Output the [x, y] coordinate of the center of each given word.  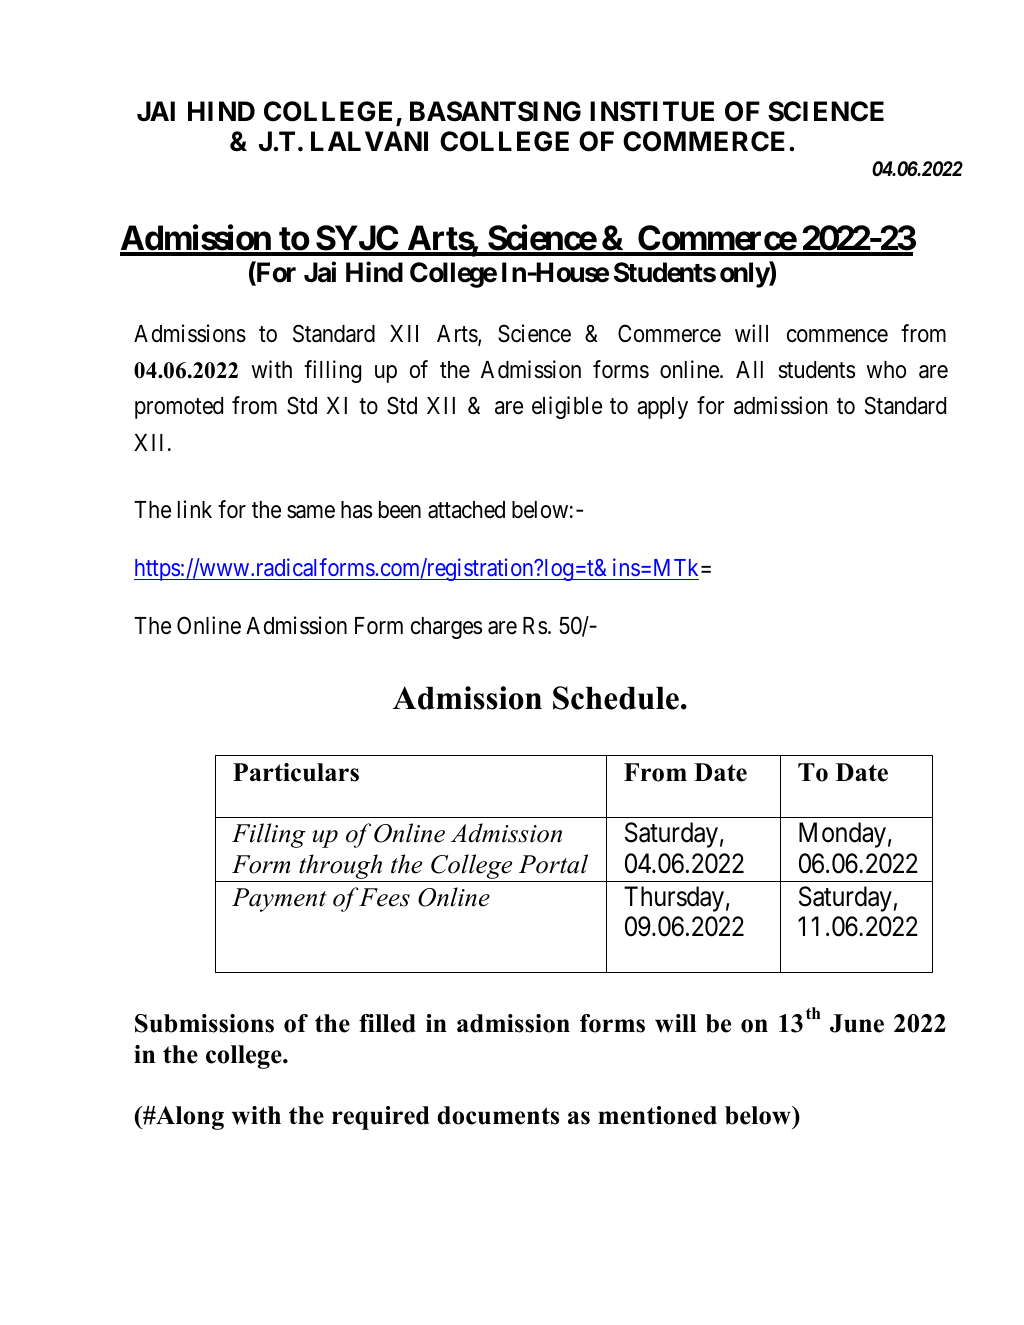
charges [446, 628]
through [341, 868]
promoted [179, 408]
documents [498, 1115]
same [311, 512]
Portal [553, 864]
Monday [842, 835]
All [749, 369]
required [380, 1118]
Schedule [616, 698]
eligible [567, 407]
